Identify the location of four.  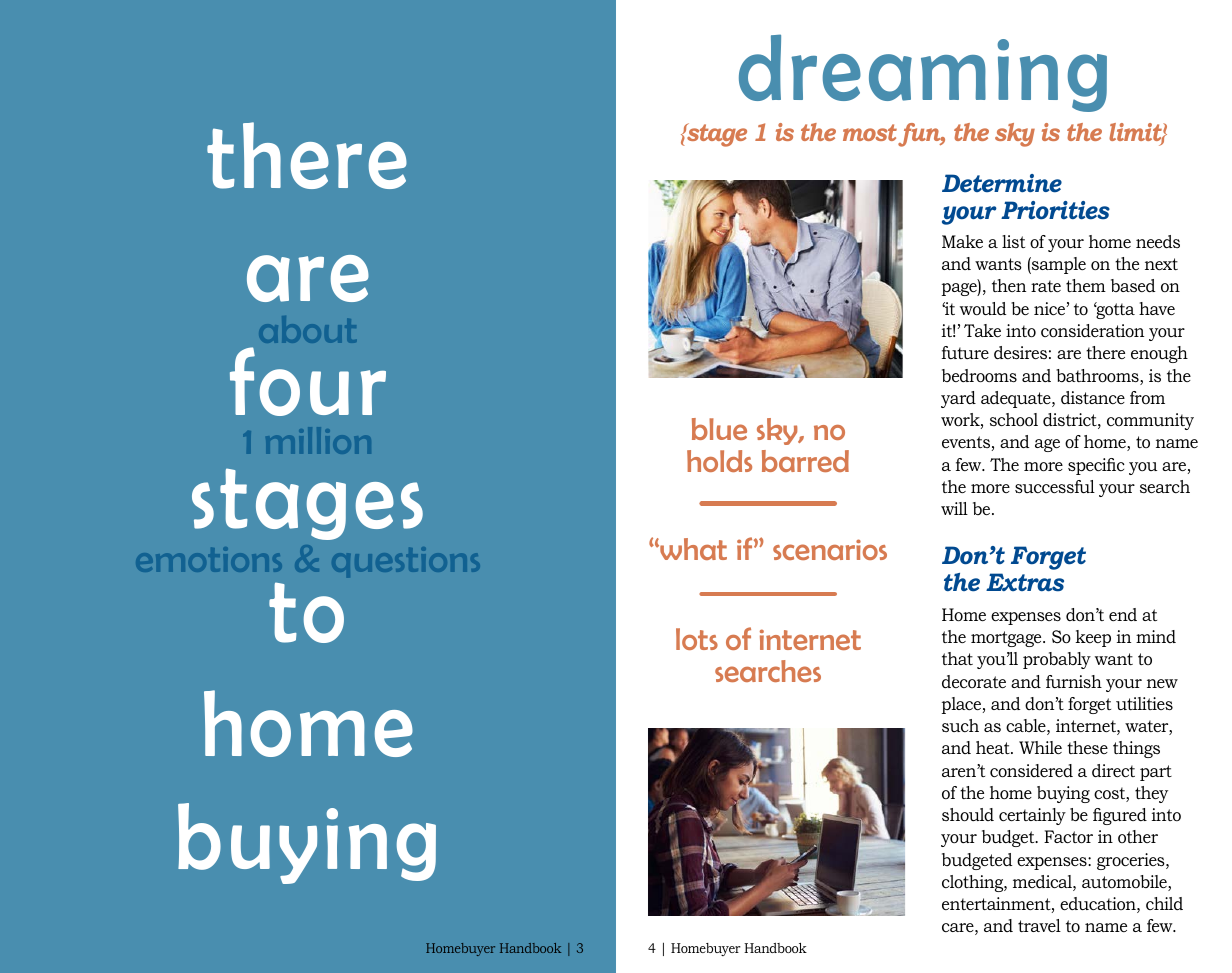
(308, 381).
